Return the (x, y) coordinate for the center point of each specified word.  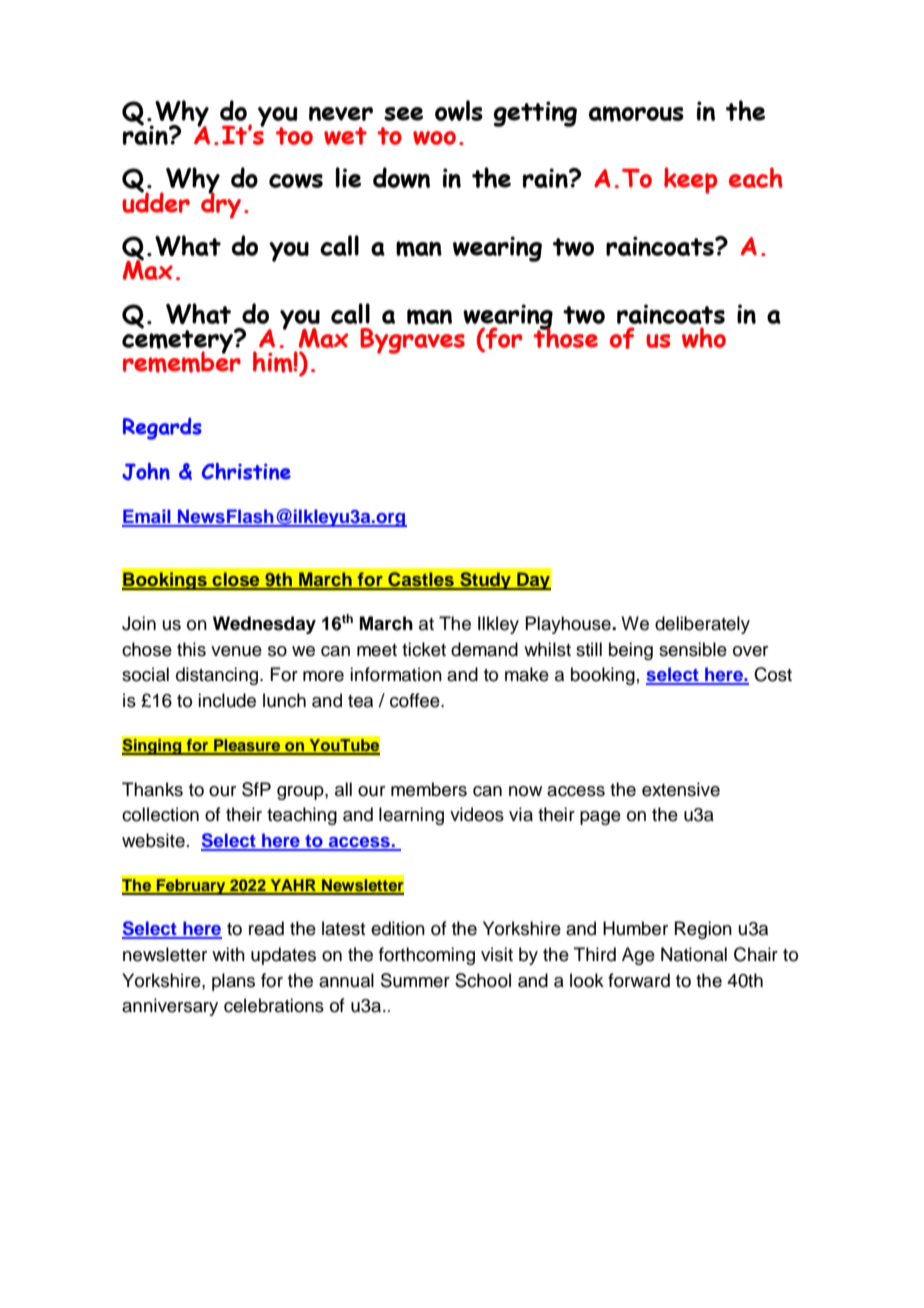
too (294, 136)
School (483, 980)
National (694, 954)
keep (690, 180)
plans (233, 982)
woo (434, 138)
